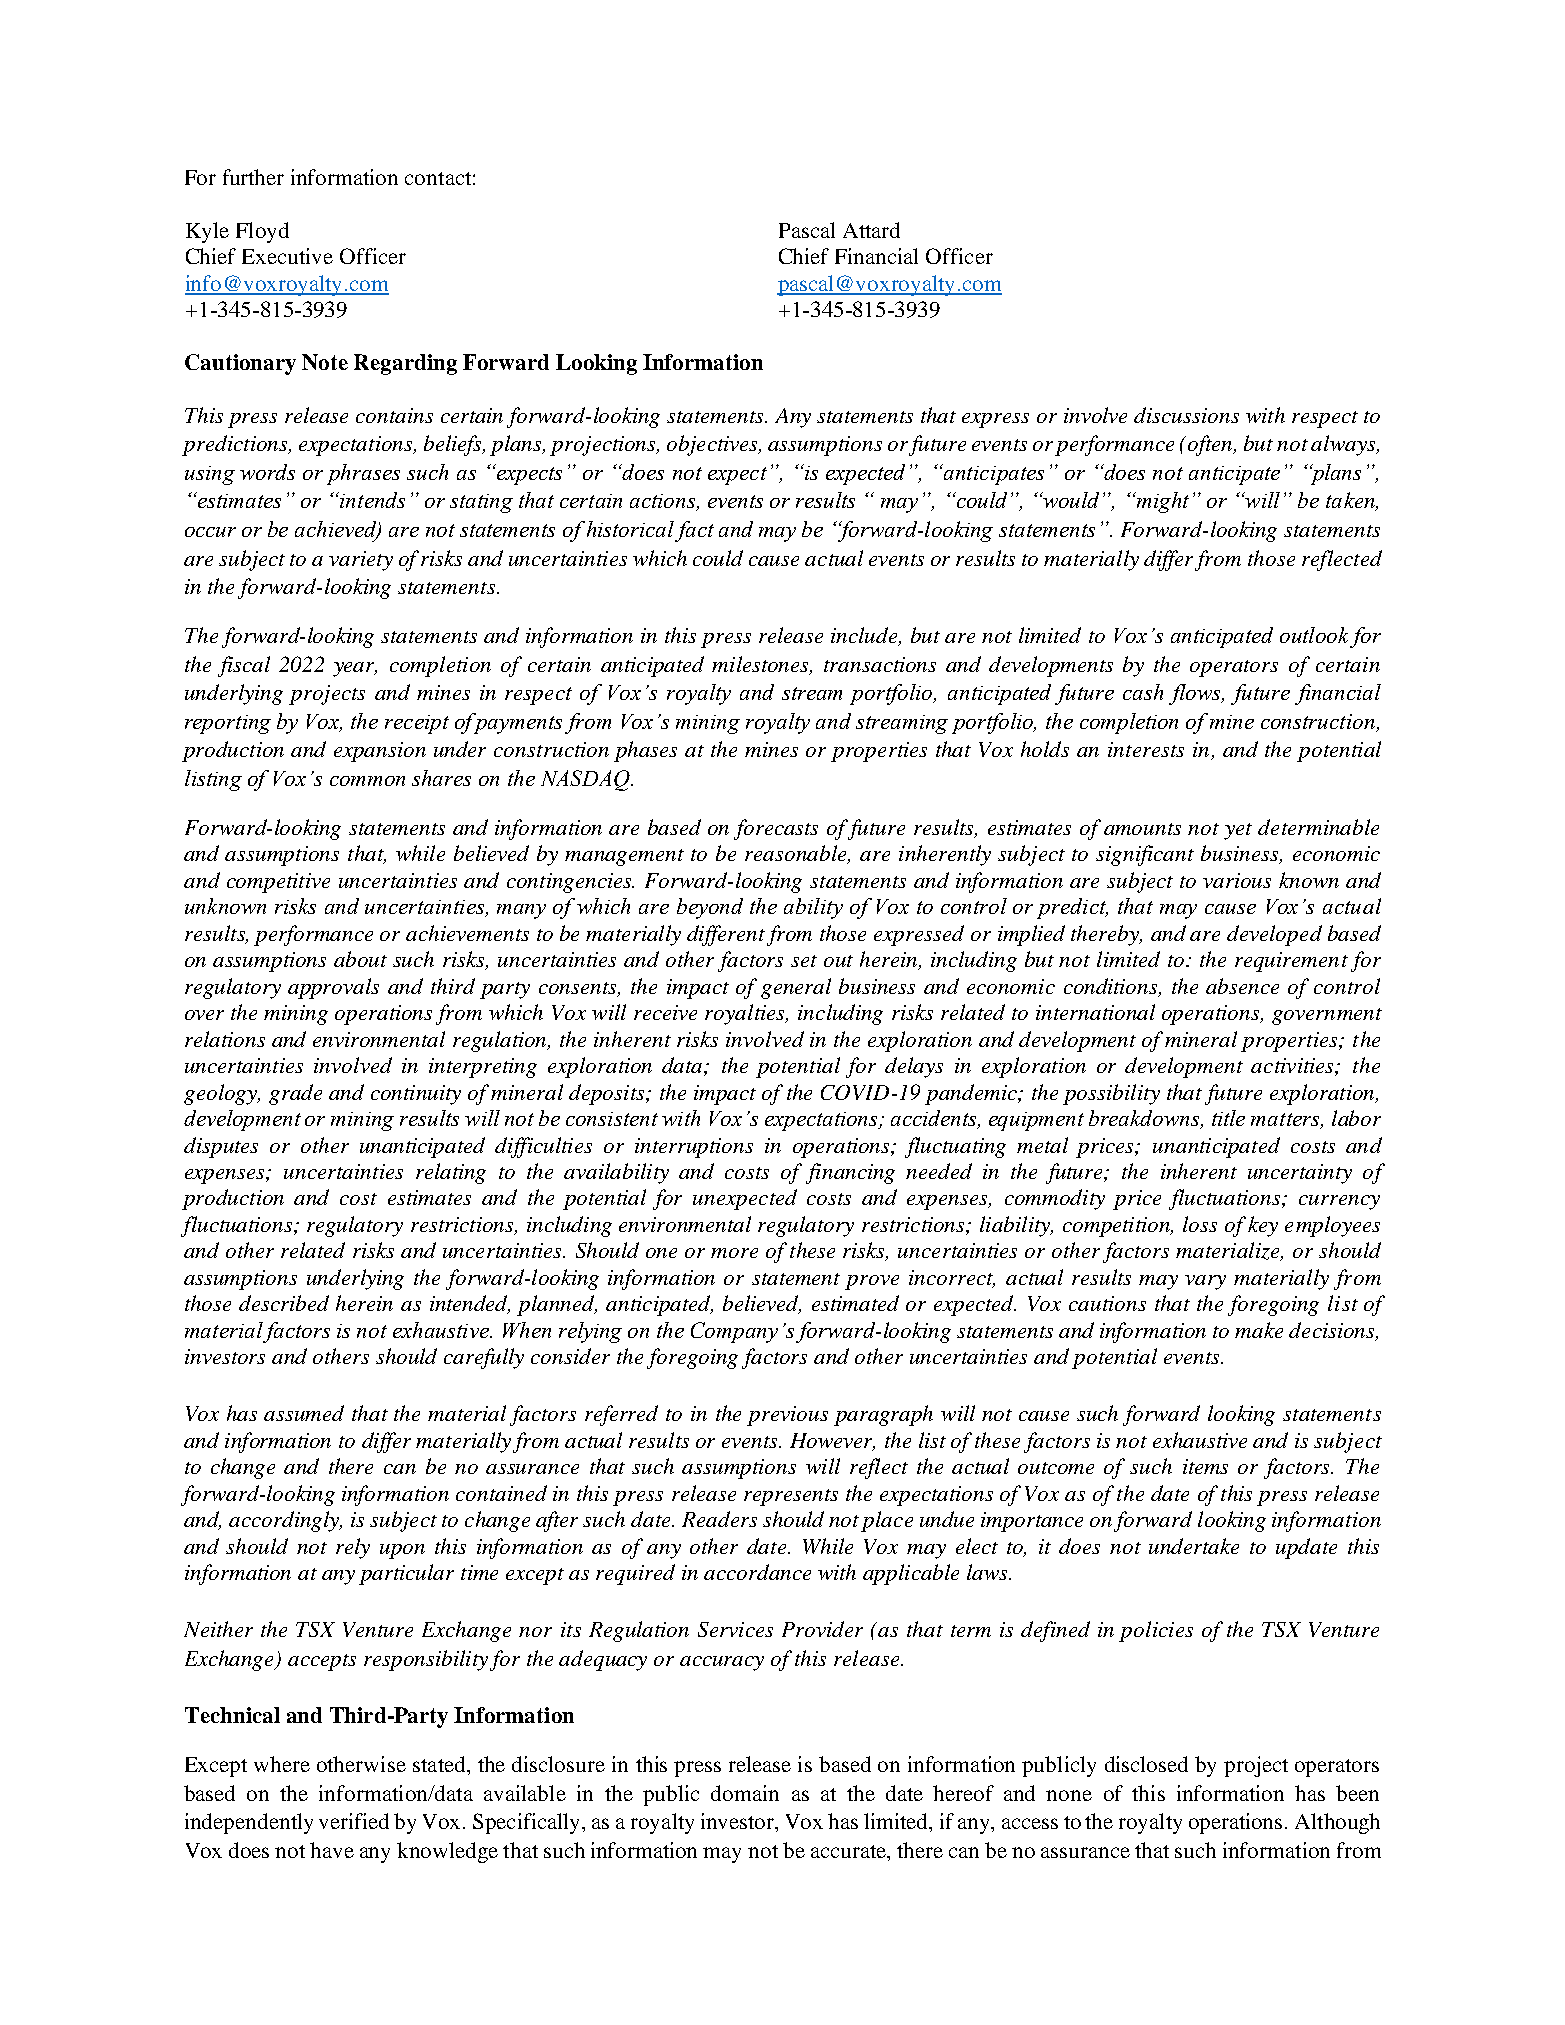 The image size is (1565, 2025). I want to click on described, so click(284, 1303).
